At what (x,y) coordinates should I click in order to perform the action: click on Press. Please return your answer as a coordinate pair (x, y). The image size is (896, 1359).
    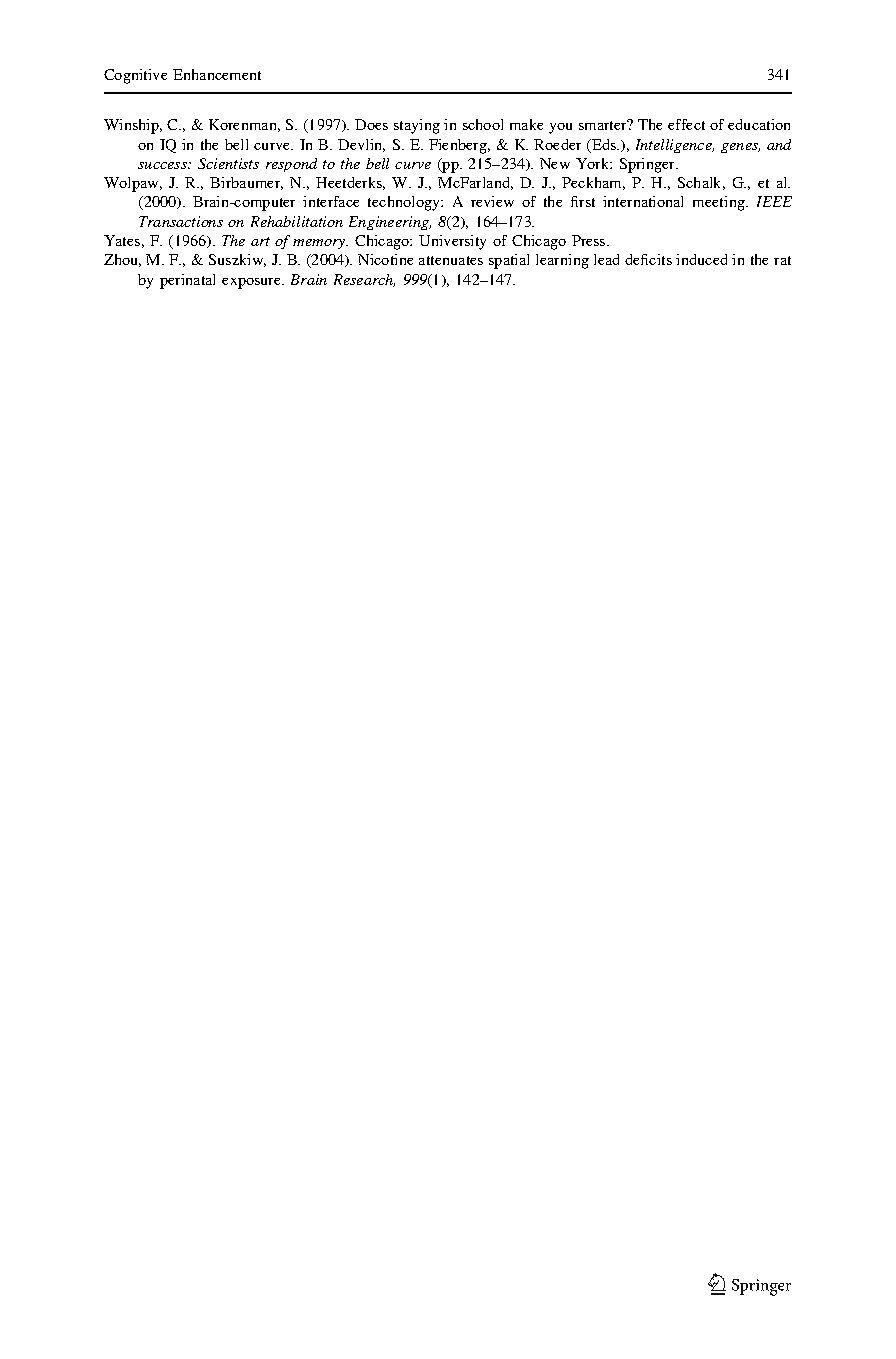
    Looking at the image, I should click on (590, 240).
